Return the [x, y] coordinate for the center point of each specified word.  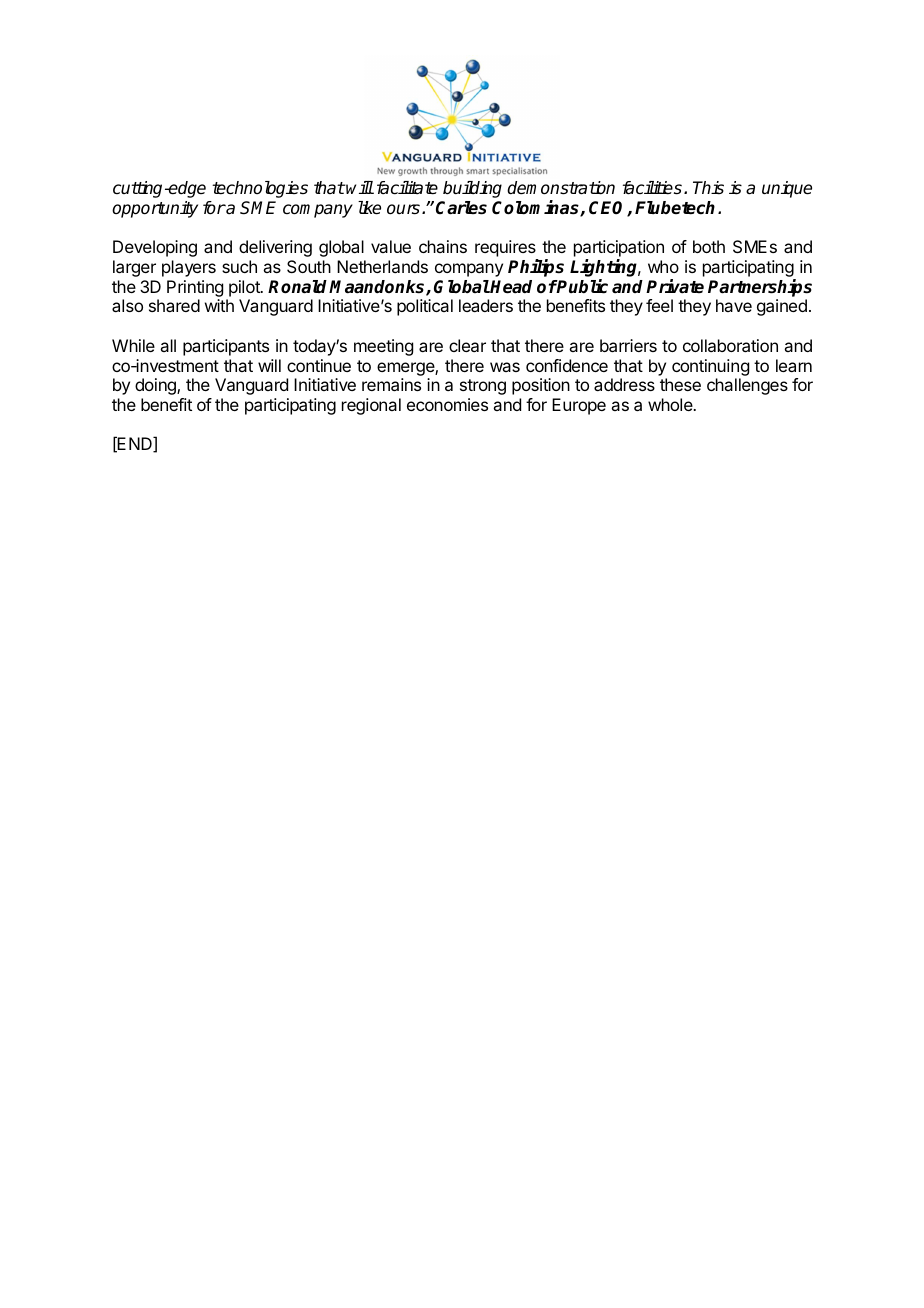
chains [443, 246]
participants [226, 347]
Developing [155, 248]
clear [467, 345]
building [472, 189]
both [709, 246]
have [734, 305]
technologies [260, 189]
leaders [486, 305]
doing [156, 386]
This [708, 188]
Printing [195, 290]
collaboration [730, 345]
